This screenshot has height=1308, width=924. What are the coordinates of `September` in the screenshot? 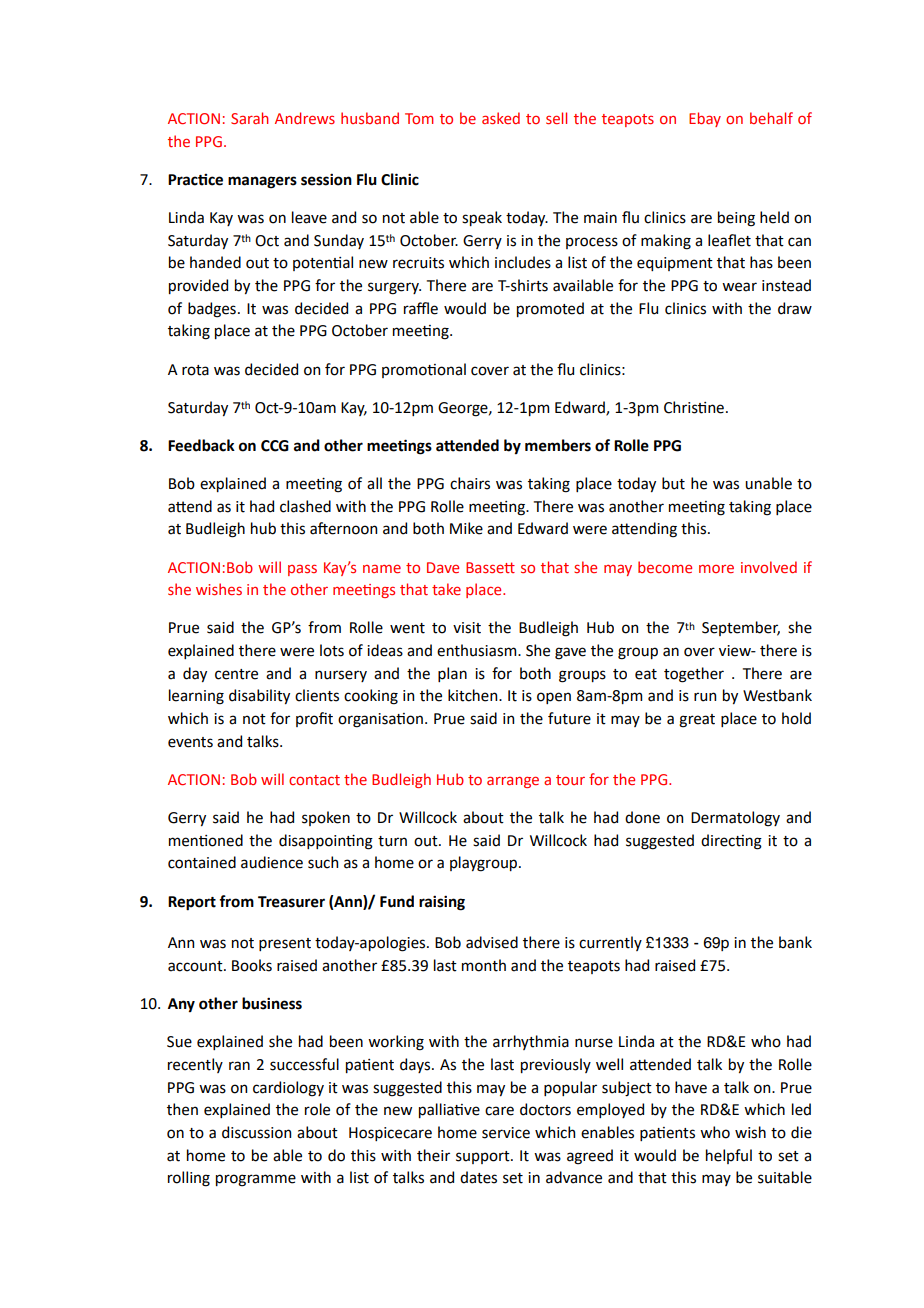 It's located at (741, 628).
